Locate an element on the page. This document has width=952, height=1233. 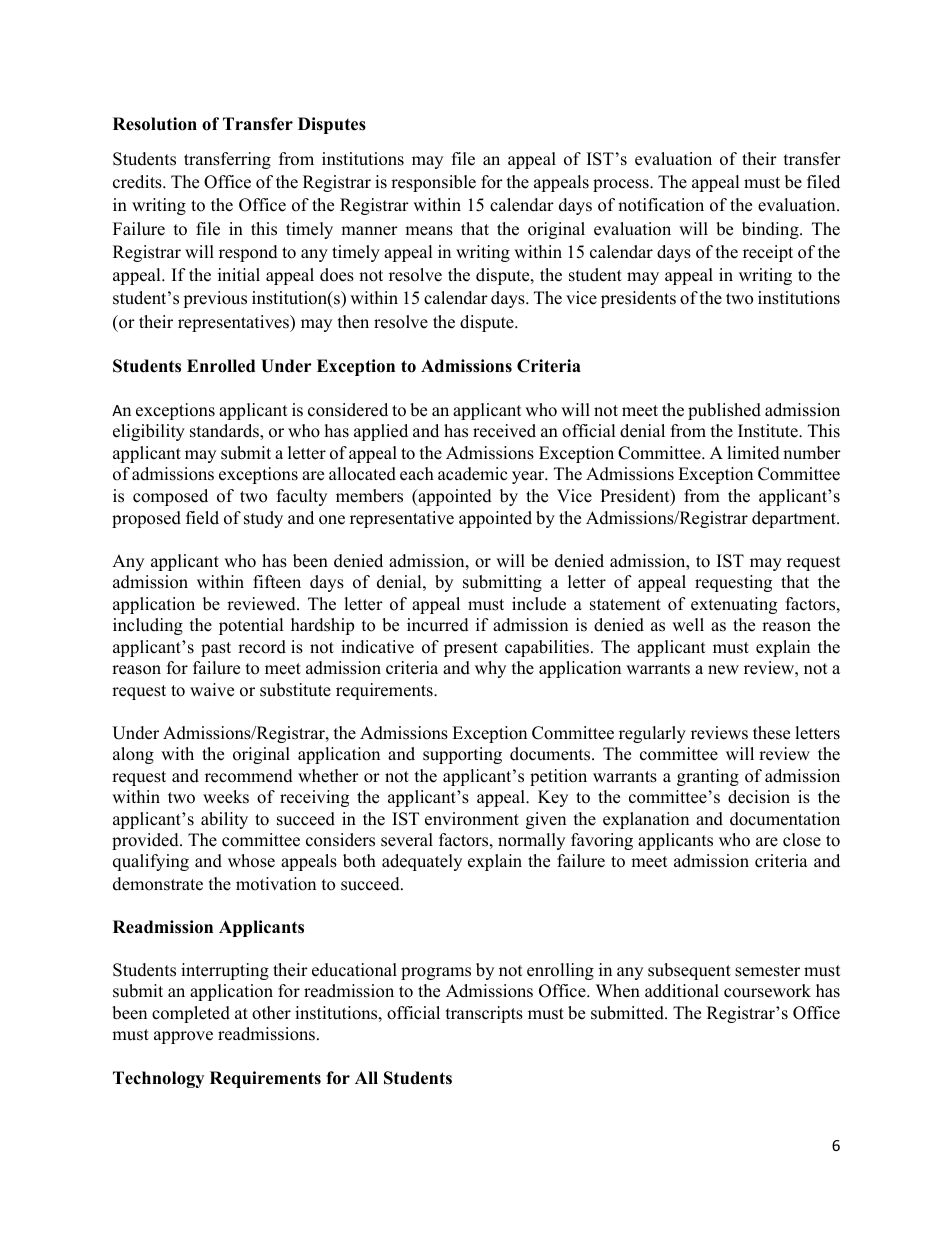
published is located at coordinates (724, 411).
